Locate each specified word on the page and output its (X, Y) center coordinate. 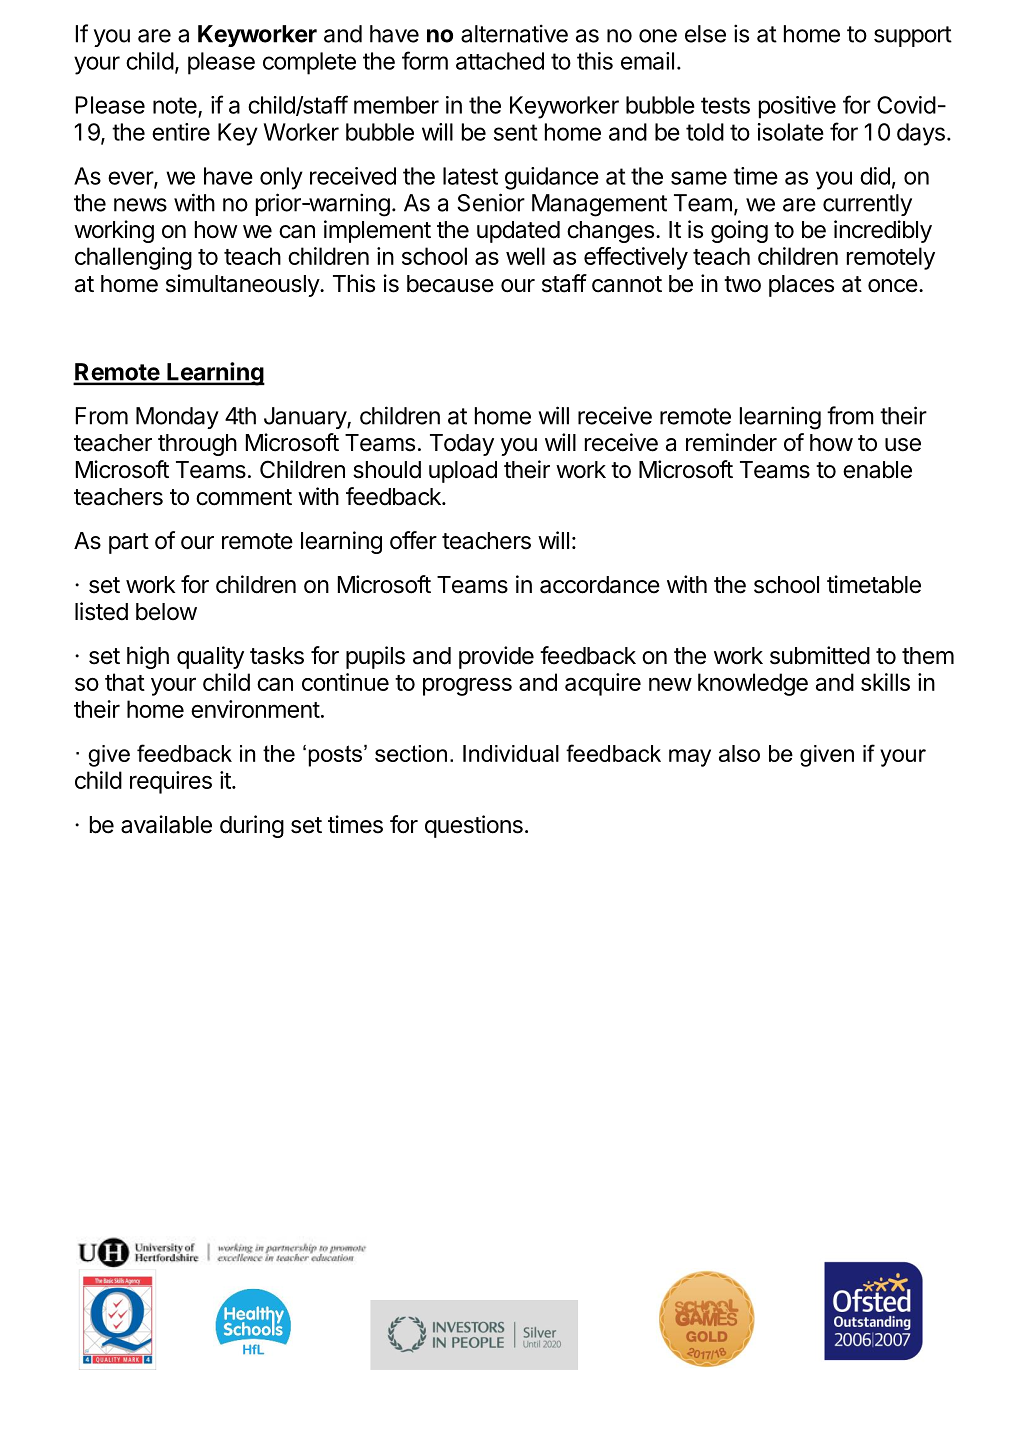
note (176, 106)
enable (877, 470)
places (801, 286)
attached (500, 61)
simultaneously (243, 285)
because (450, 284)
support (913, 36)
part (129, 543)
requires (171, 782)
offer (413, 540)
